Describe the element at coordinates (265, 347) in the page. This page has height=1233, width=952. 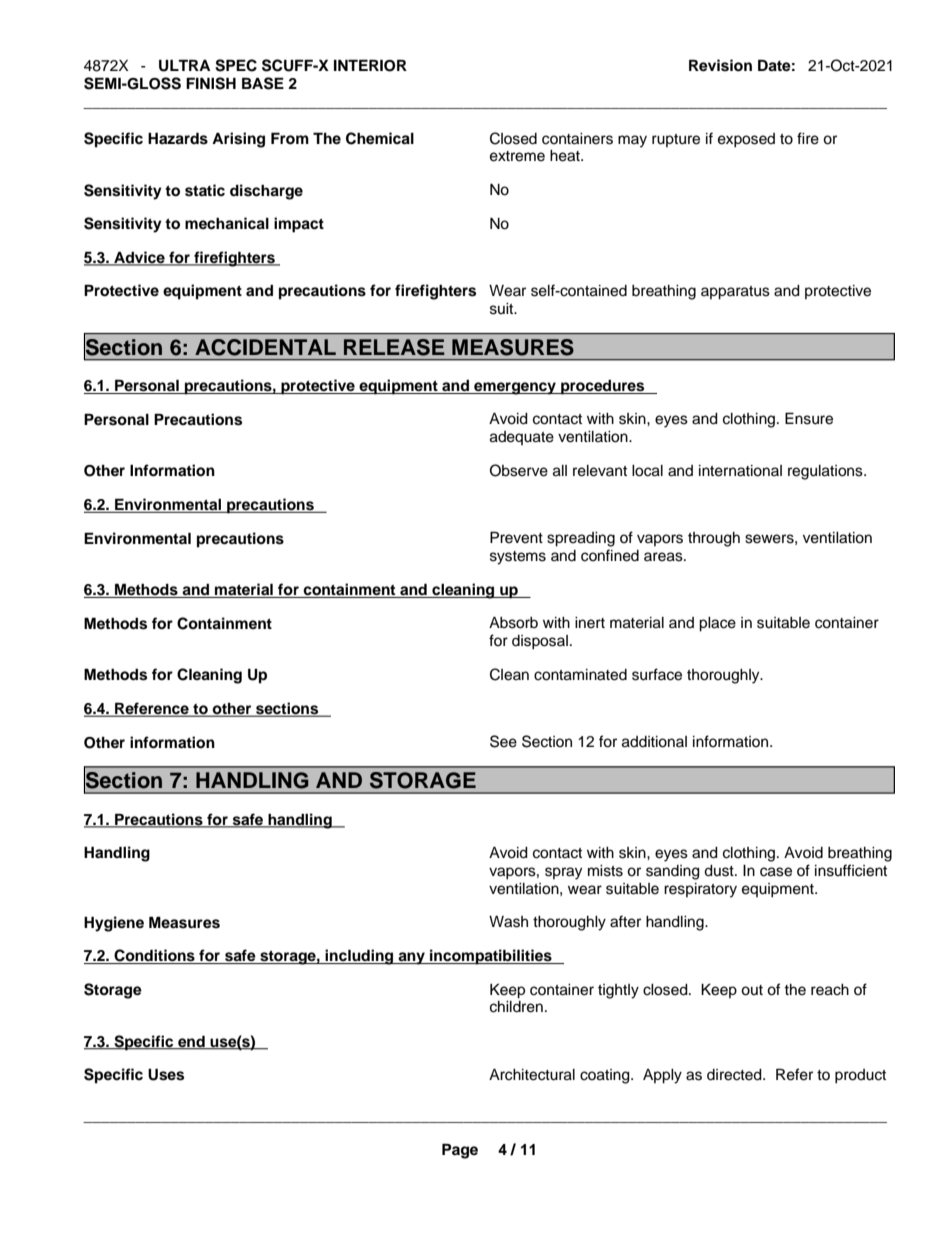
I see `ACCIDENTAL` at that location.
